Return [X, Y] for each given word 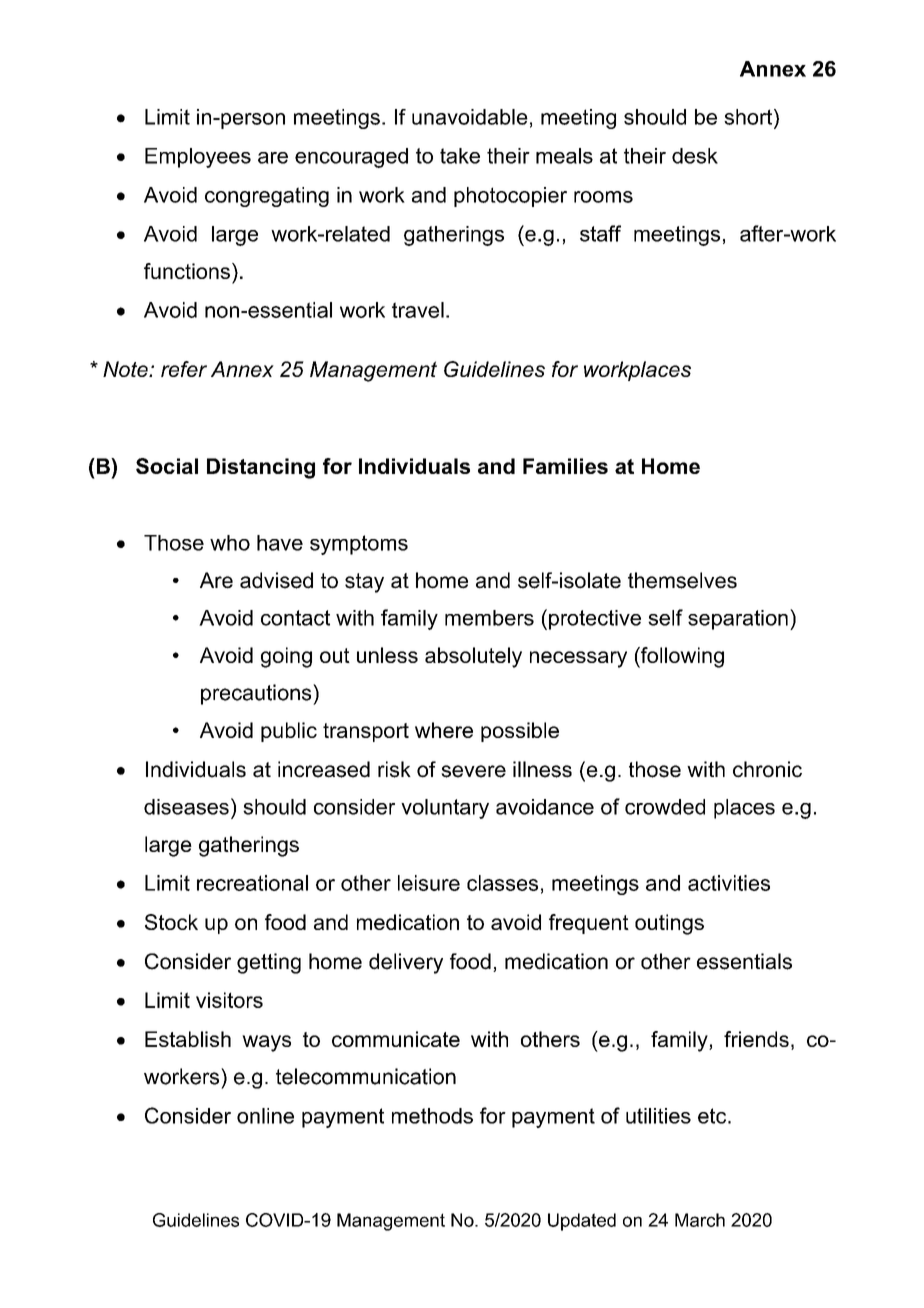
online [265, 1116]
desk [695, 156]
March [700, 1220]
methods [432, 1116]
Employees [198, 158]
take [460, 156]
